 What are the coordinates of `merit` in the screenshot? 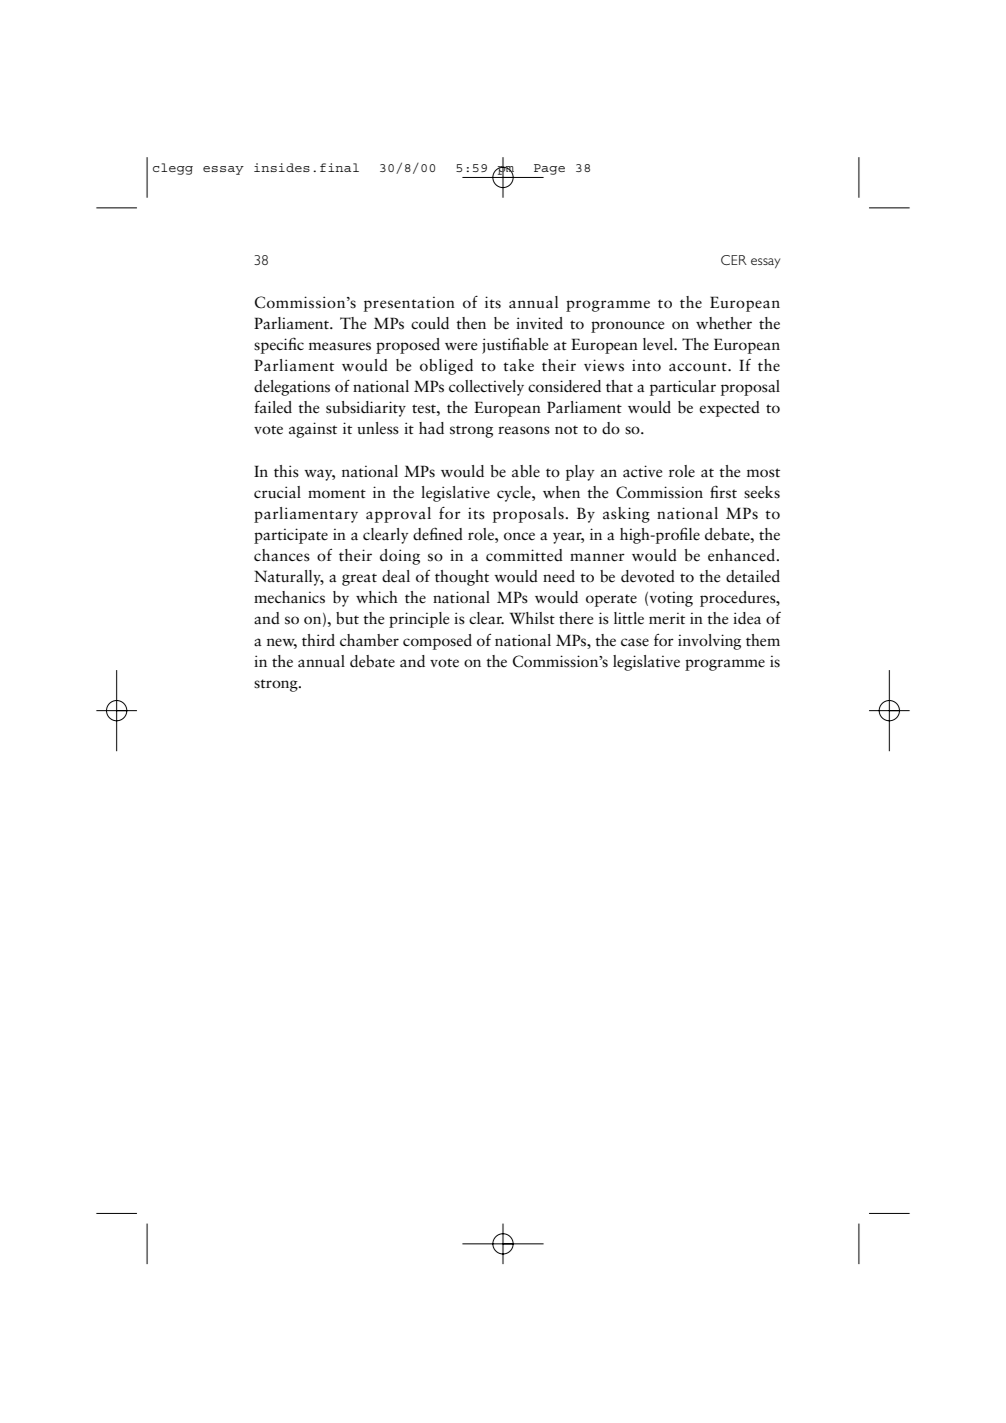 It's located at (667, 618).
